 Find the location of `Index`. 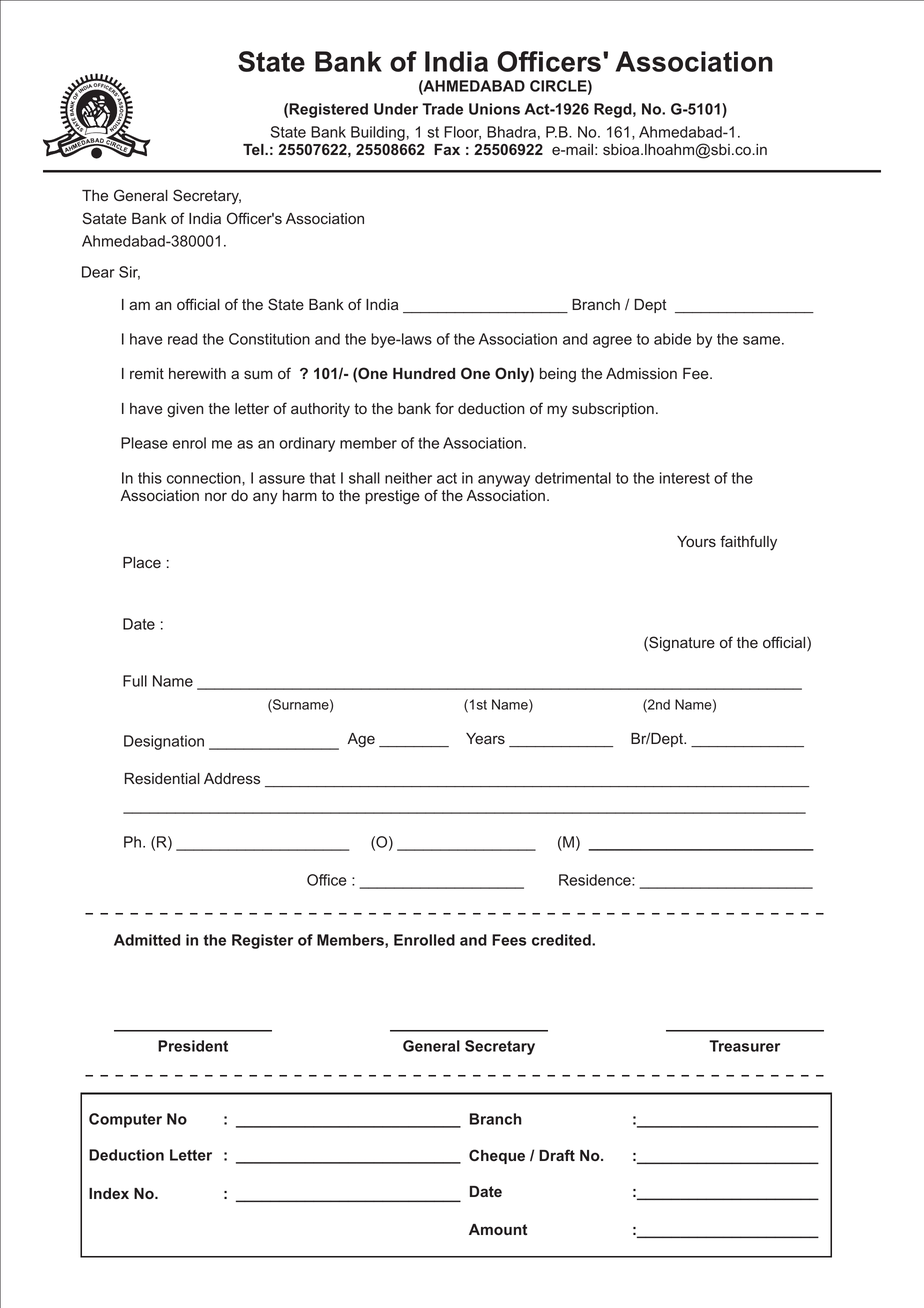

Index is located at coordinates (109, 1193).
